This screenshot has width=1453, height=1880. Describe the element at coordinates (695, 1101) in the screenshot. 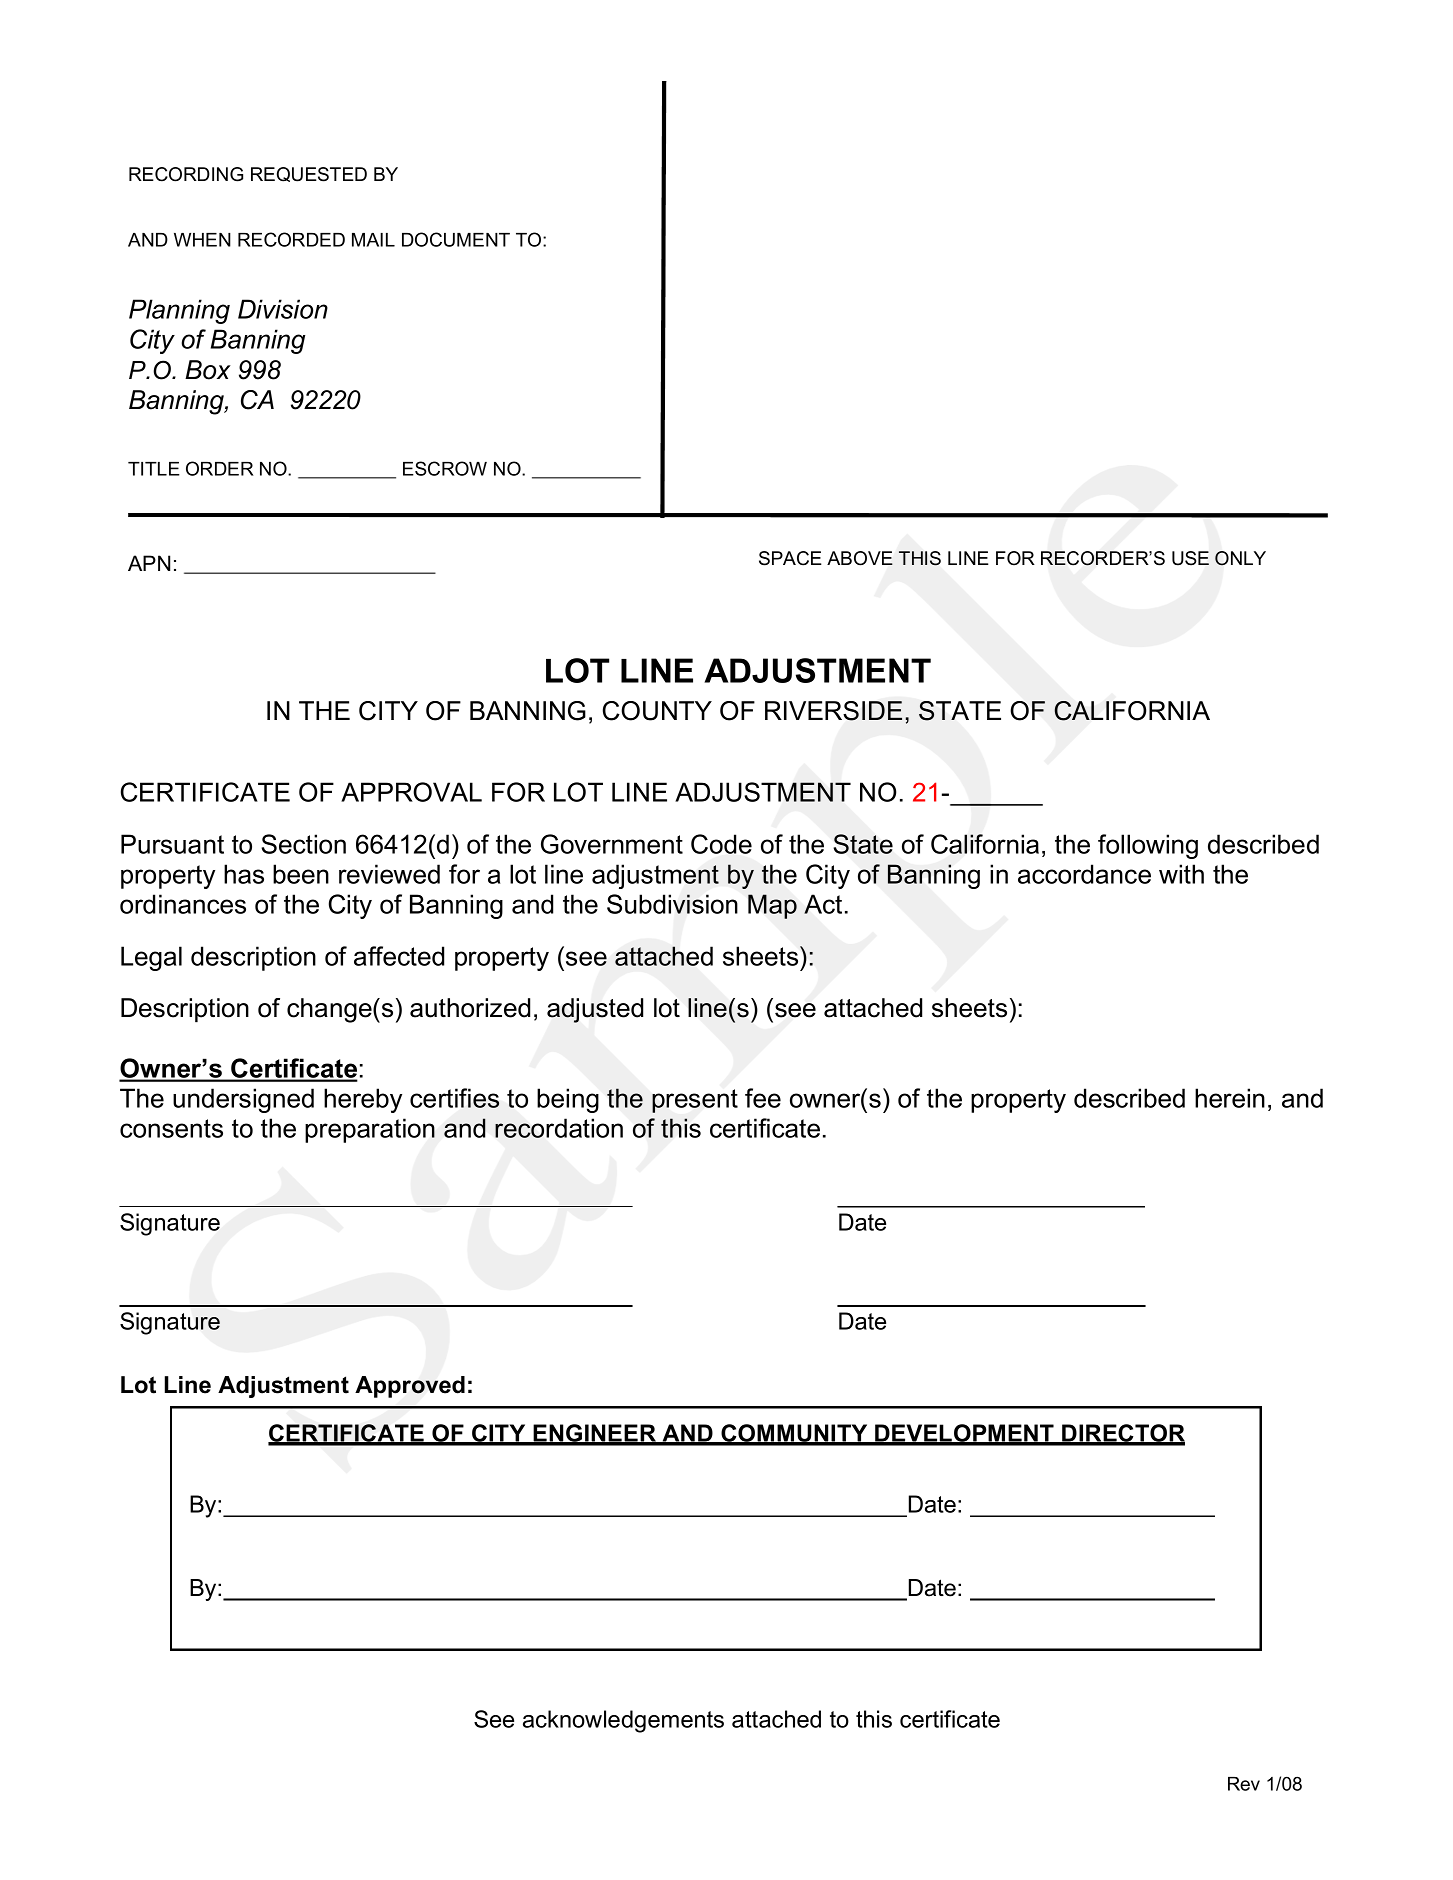

I see `present` at that location.
